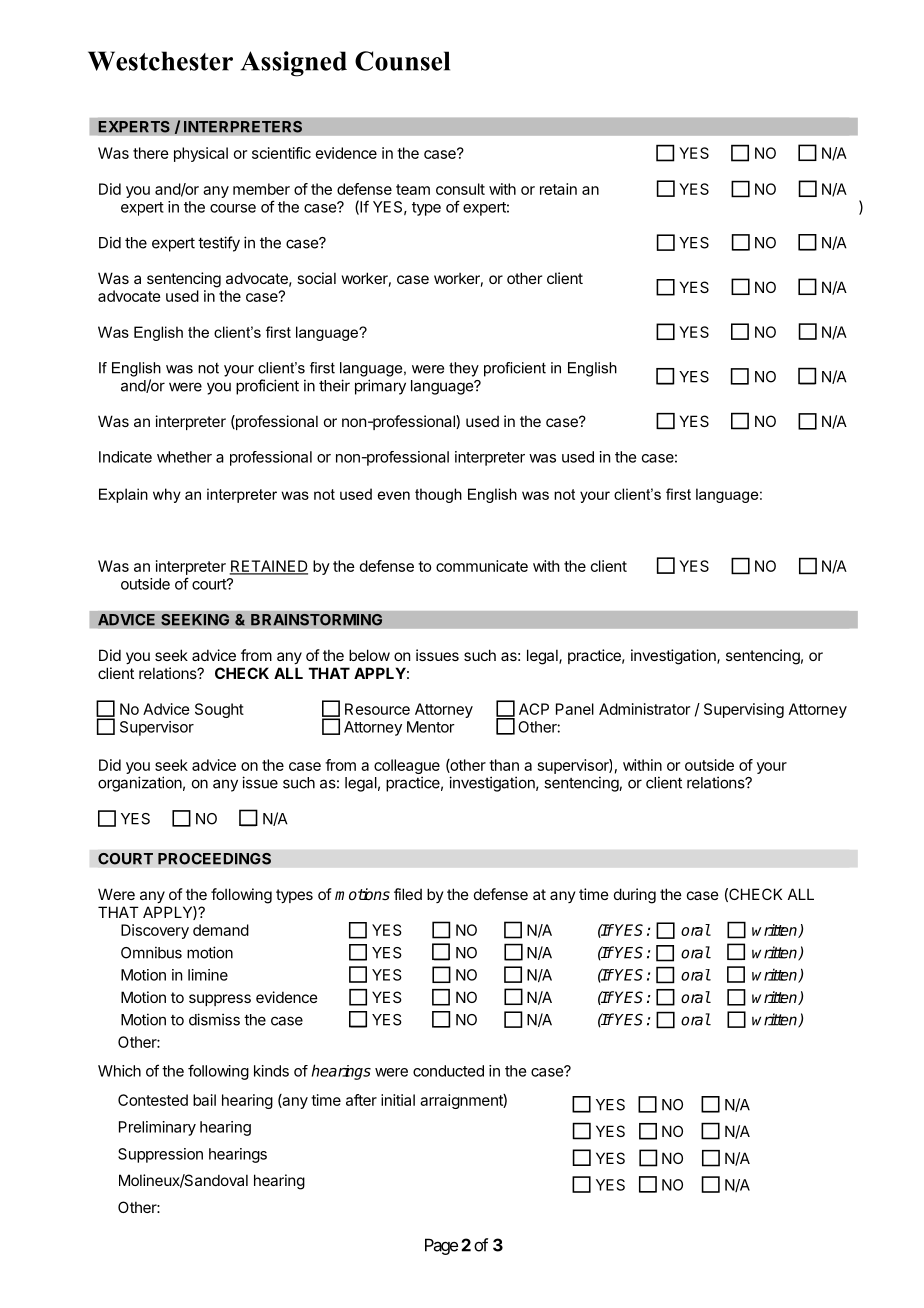 The image size is (924, 1308). Describe the element at coordinates (402, 61) in the page. I see `Counsel` at that location.
